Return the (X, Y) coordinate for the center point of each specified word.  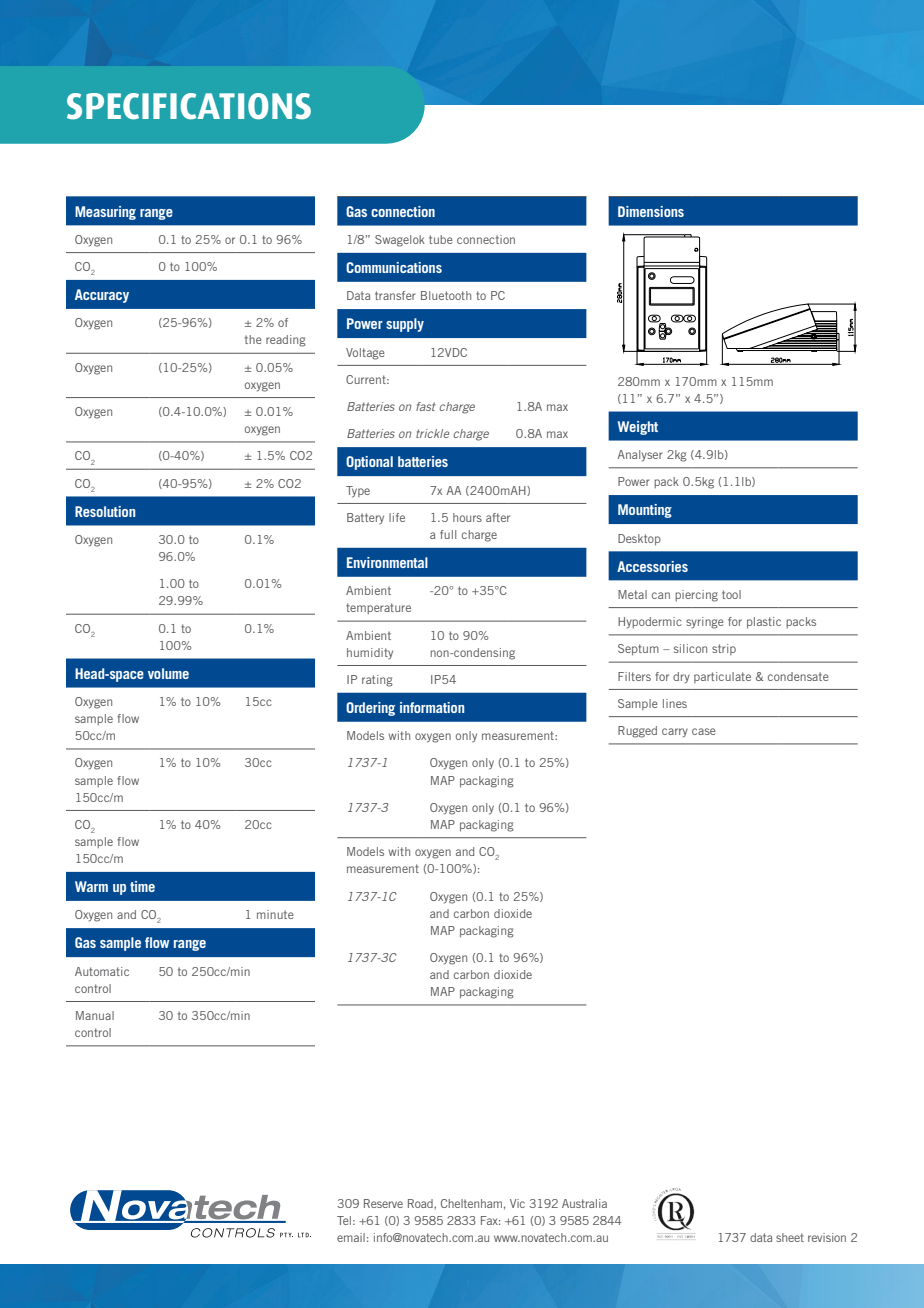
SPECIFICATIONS (189, 106)
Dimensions (651, 211)
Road (421, 1204)
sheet (790, 1237)
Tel (344, 1220)
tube (441, 239)
